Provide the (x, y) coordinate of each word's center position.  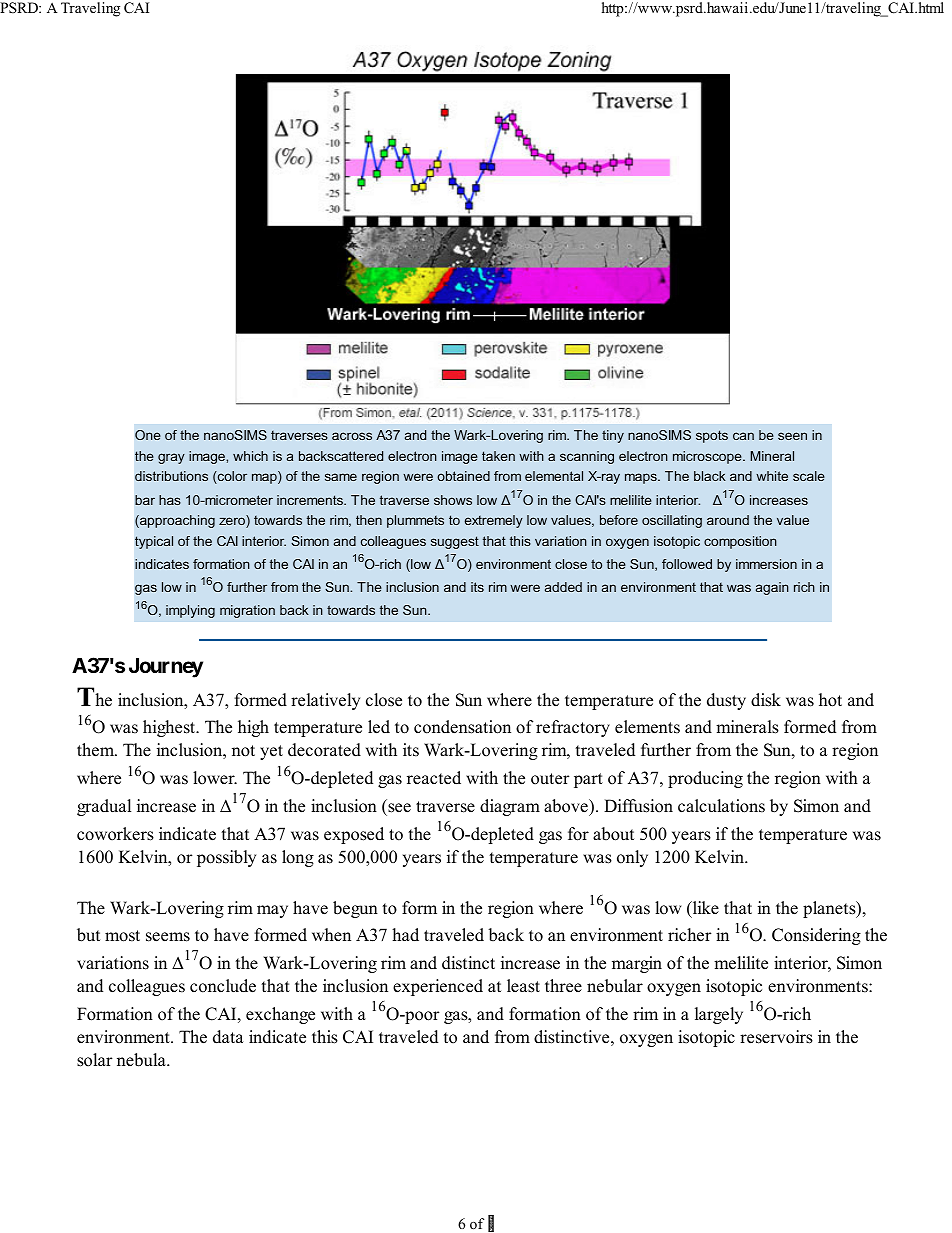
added (563, 587)
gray (171, 458)
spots (712, 436)
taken (498, 456)
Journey (166, 668)
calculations (721, 806)
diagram (510, 807)
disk (766, 700)
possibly (226, 858)
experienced (438, 987)
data (228, 1037)
